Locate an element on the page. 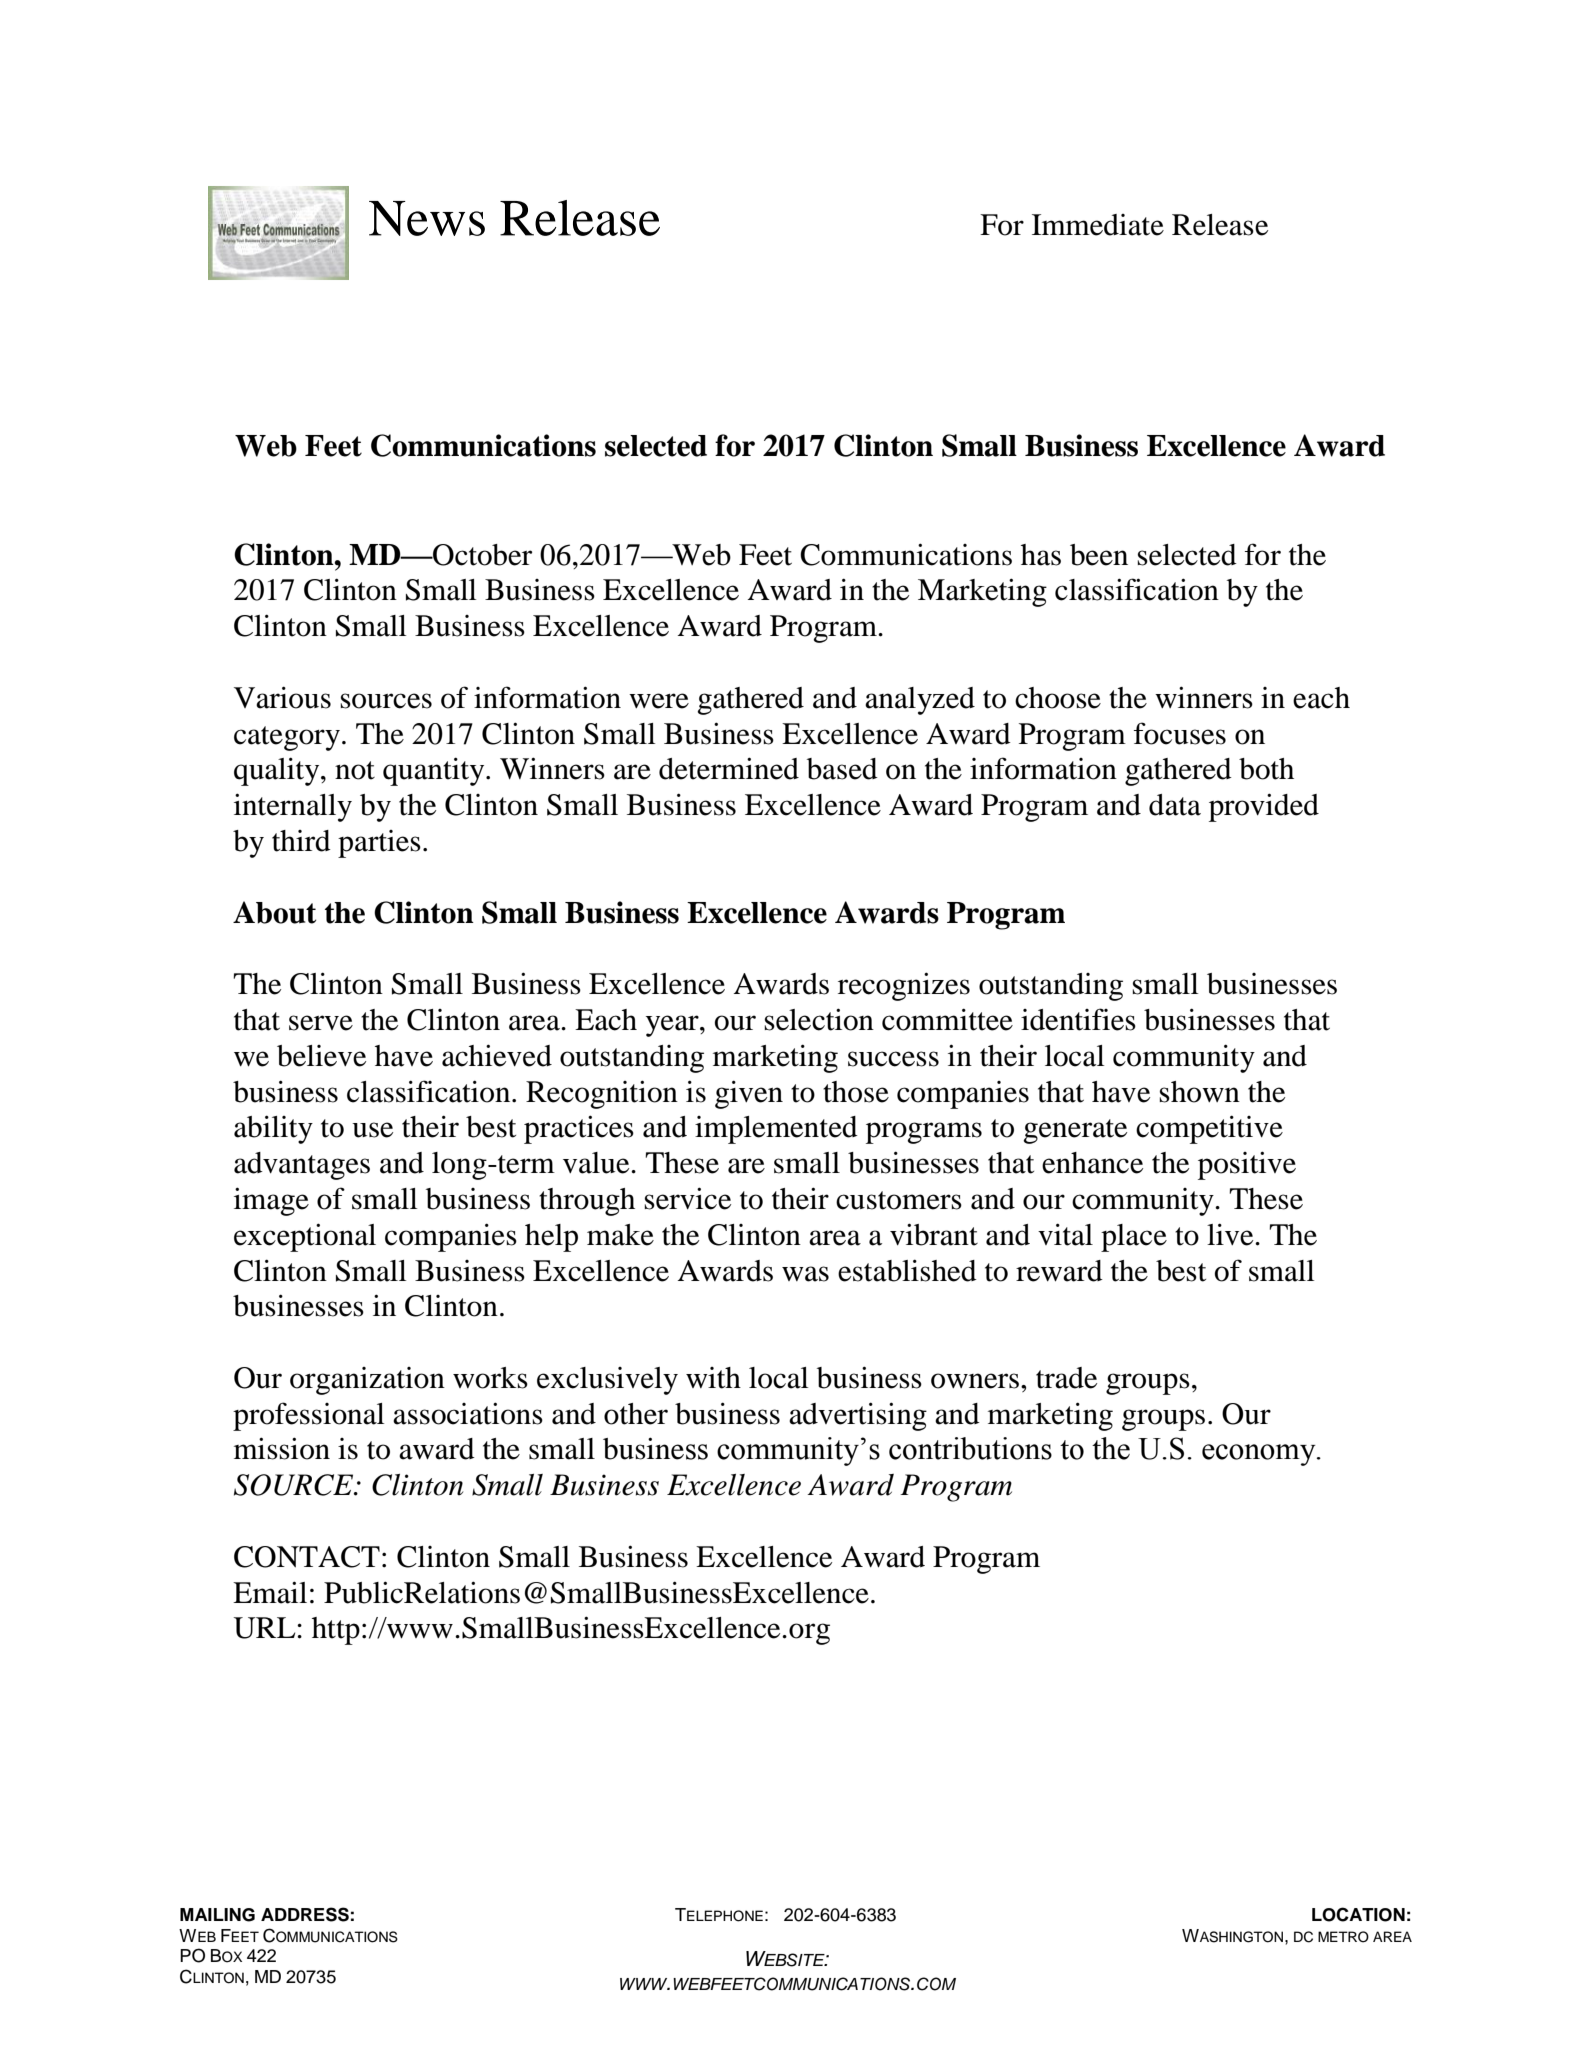 Image resolution: width=1587 pixels, height=2054 pixels. Various is located at coordinates (282, 697).
